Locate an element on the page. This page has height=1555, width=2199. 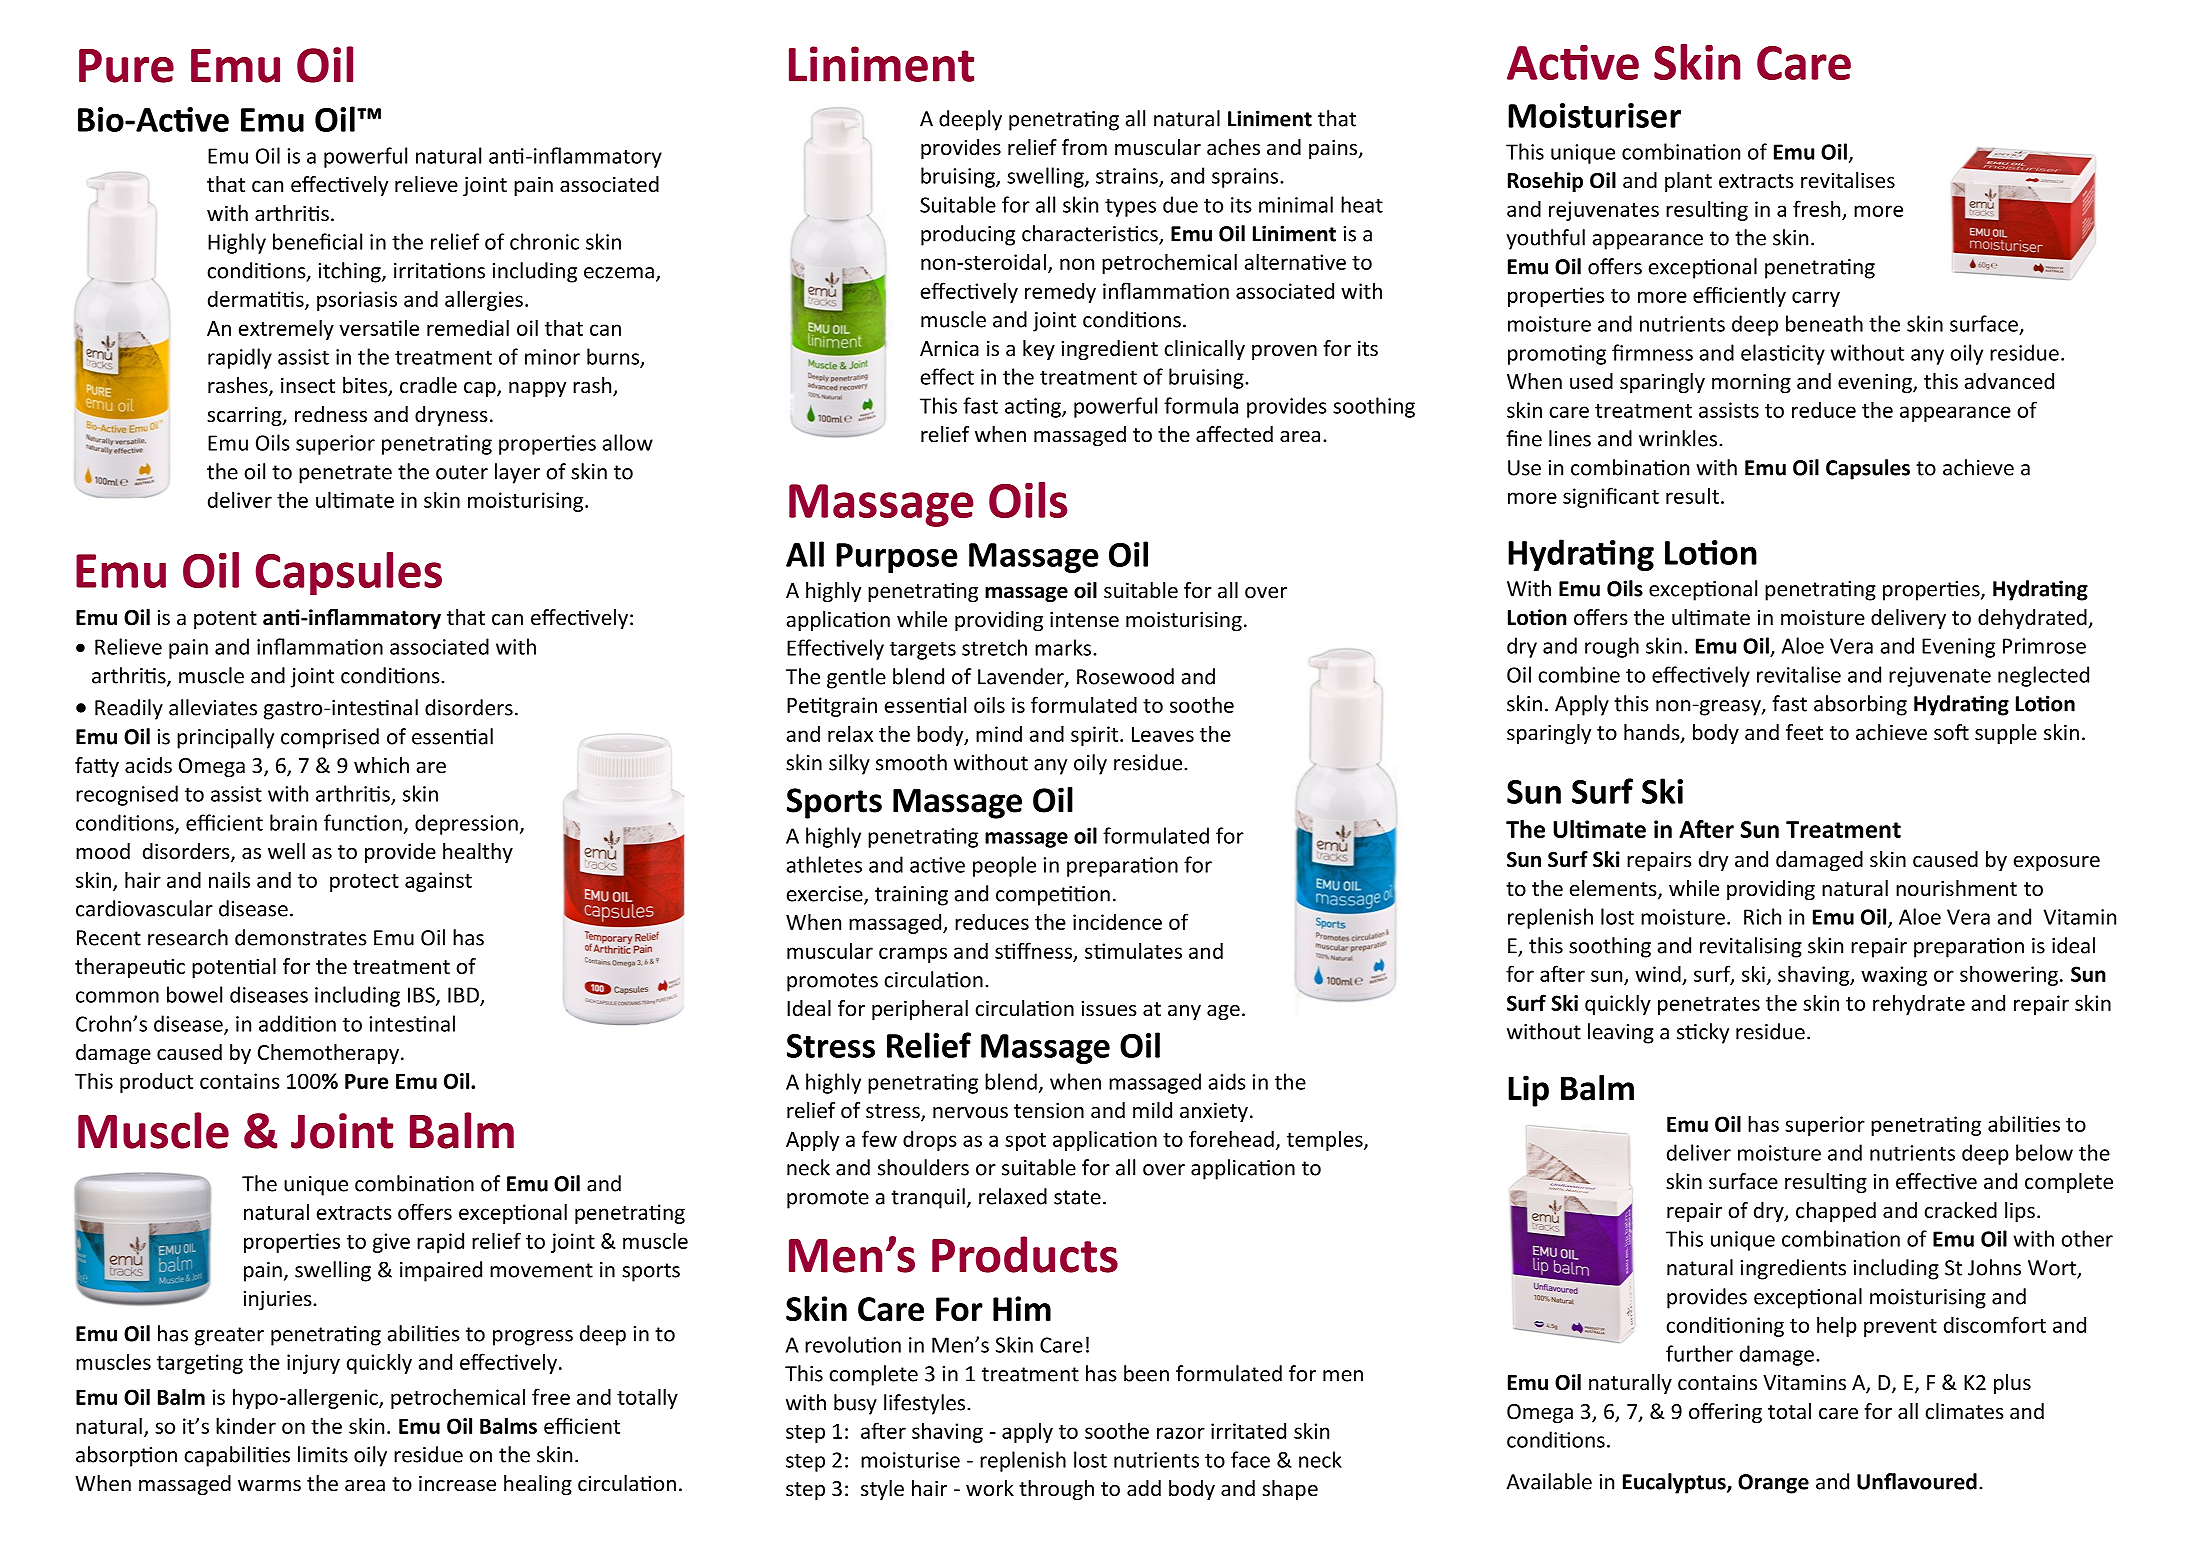
beneficial is located at coordinates (317, 241).
